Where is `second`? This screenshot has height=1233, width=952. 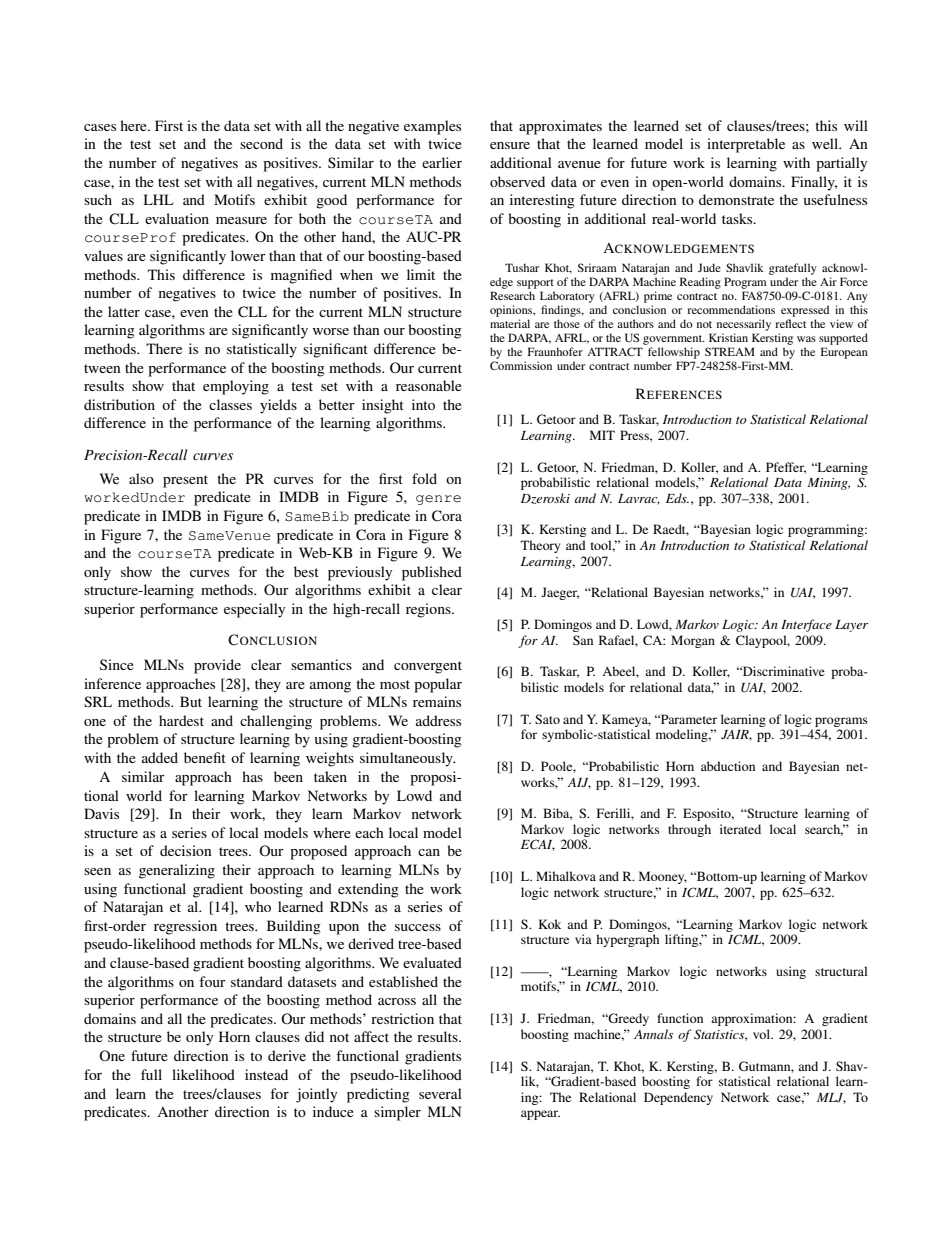
second is located at coordinates (261, 143).
